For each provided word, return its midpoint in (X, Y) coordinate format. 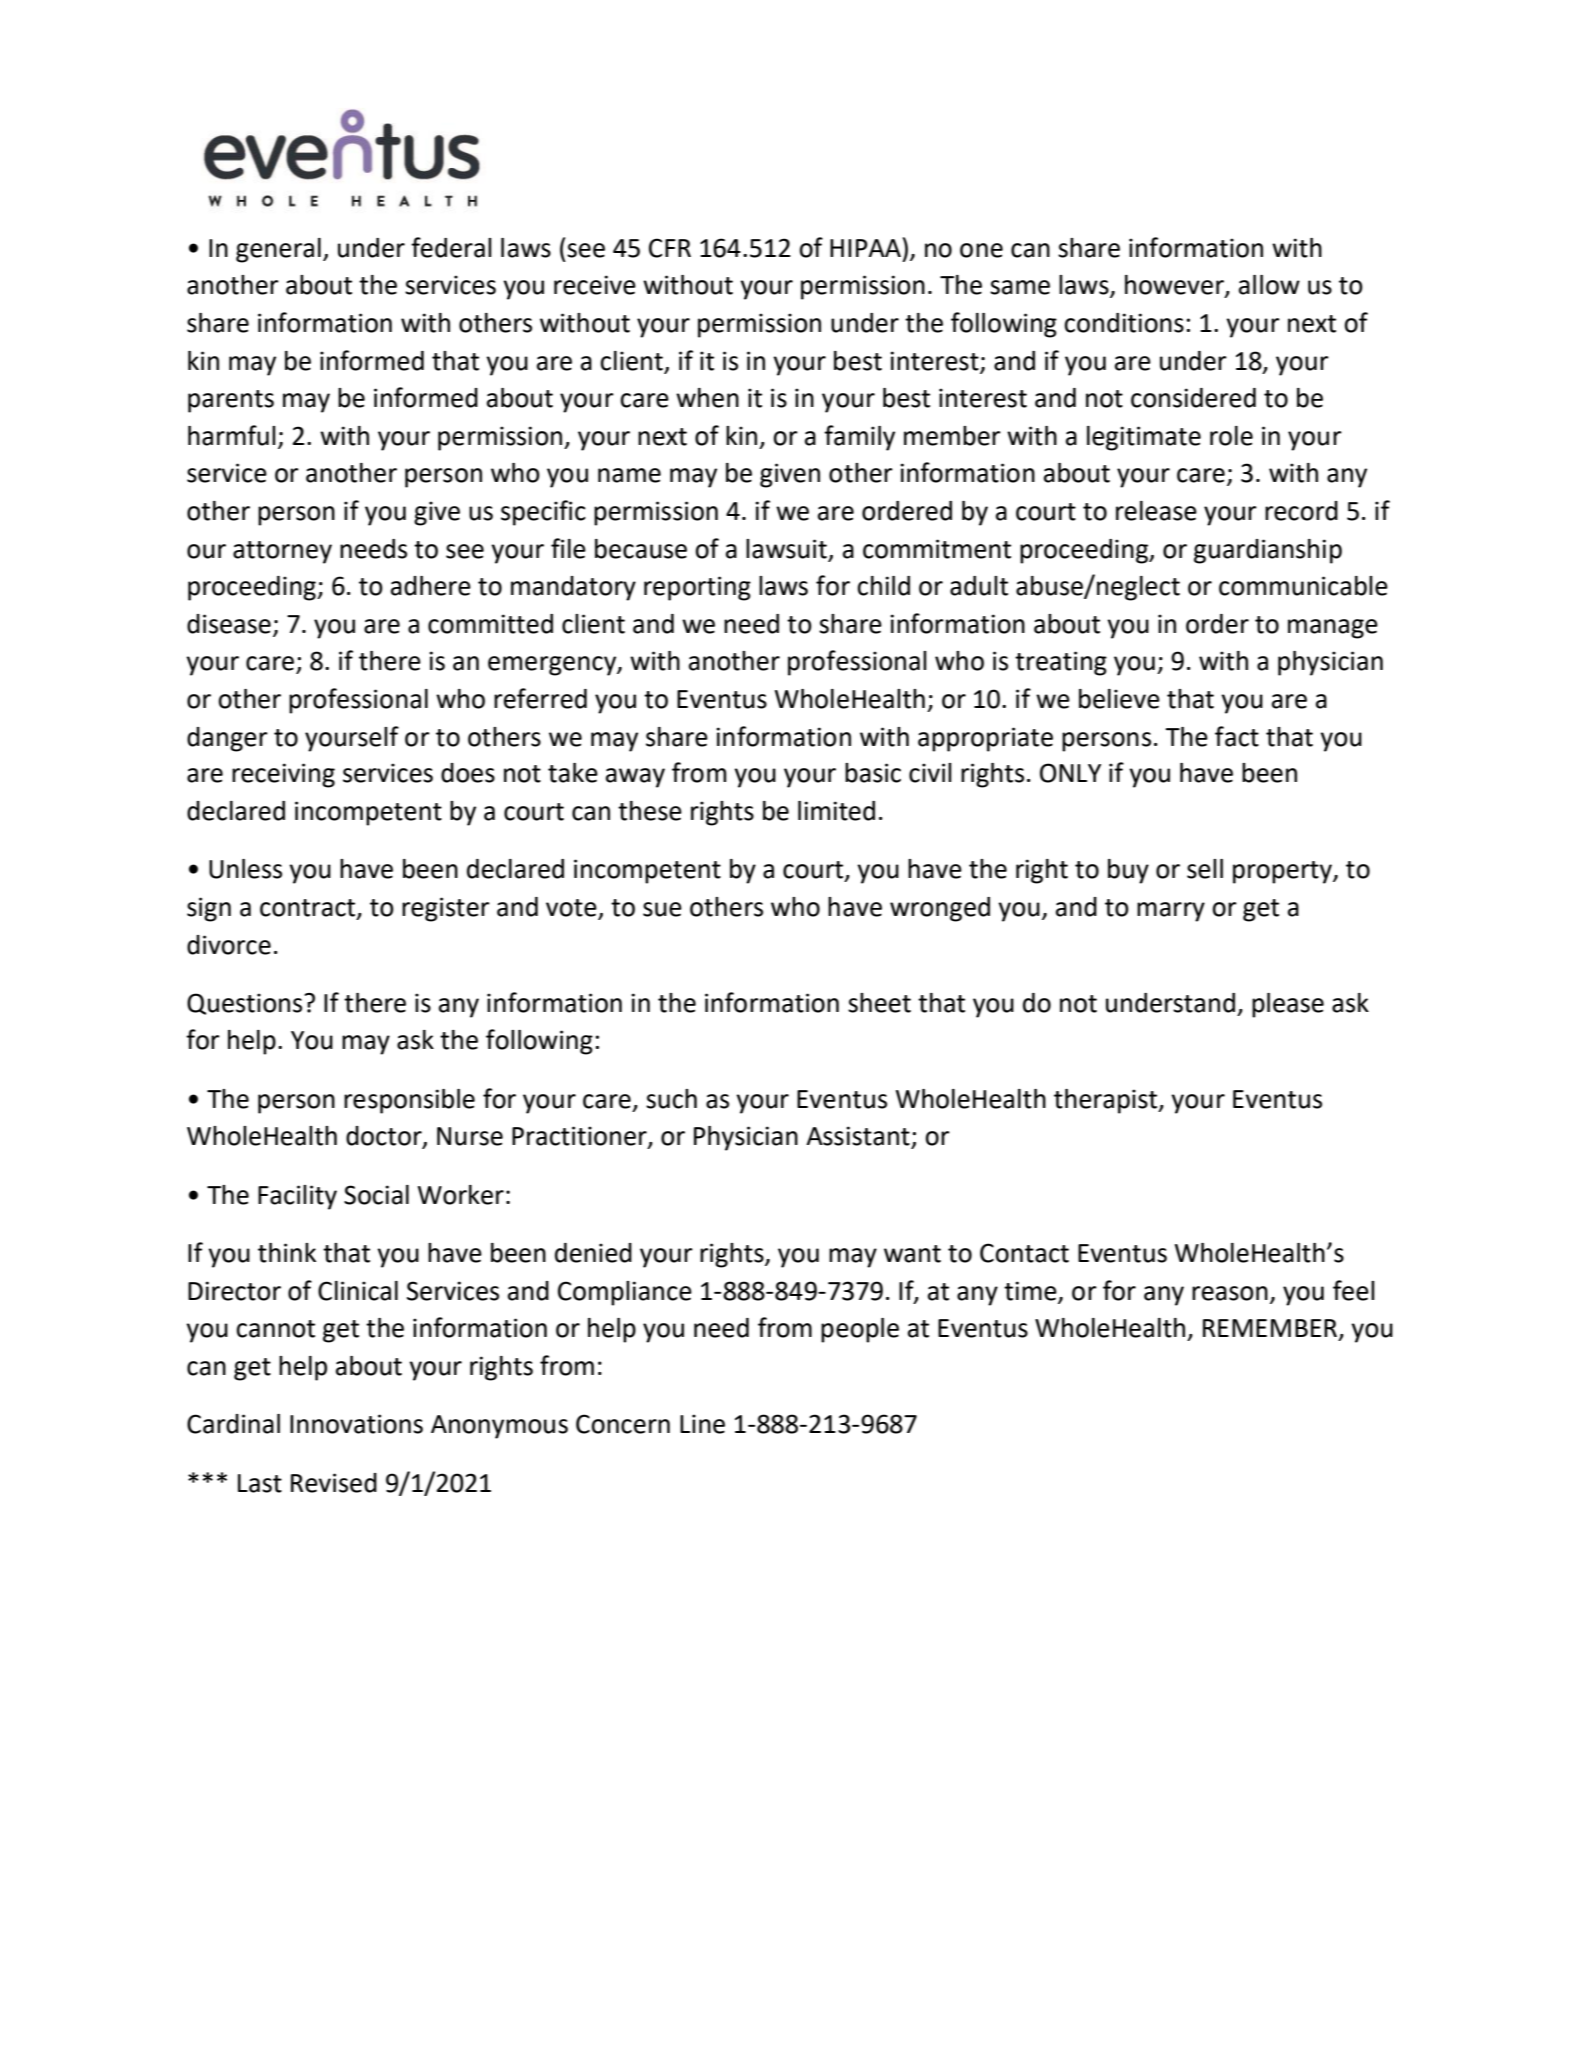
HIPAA (865, 248)
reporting (697, 588)
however (1175, 286)
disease (229, 624)
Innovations (356, 1424)
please (1288, 1005)
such (671, 1099)
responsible (409, 1101)
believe (1119, 699)
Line (702, 1424)
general (278, 250)
